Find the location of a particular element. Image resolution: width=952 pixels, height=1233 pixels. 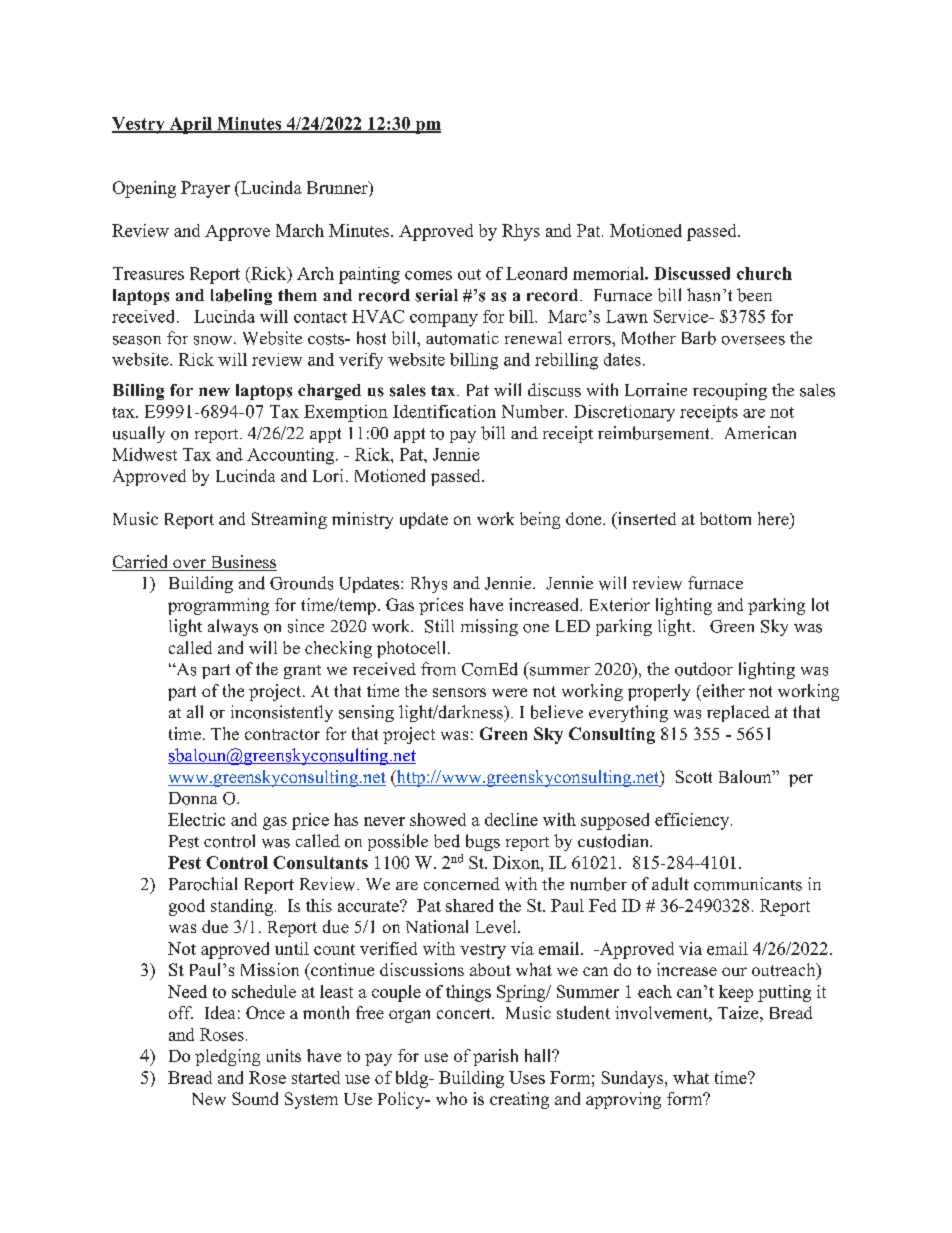

April is located at coordinates (190, 125).
